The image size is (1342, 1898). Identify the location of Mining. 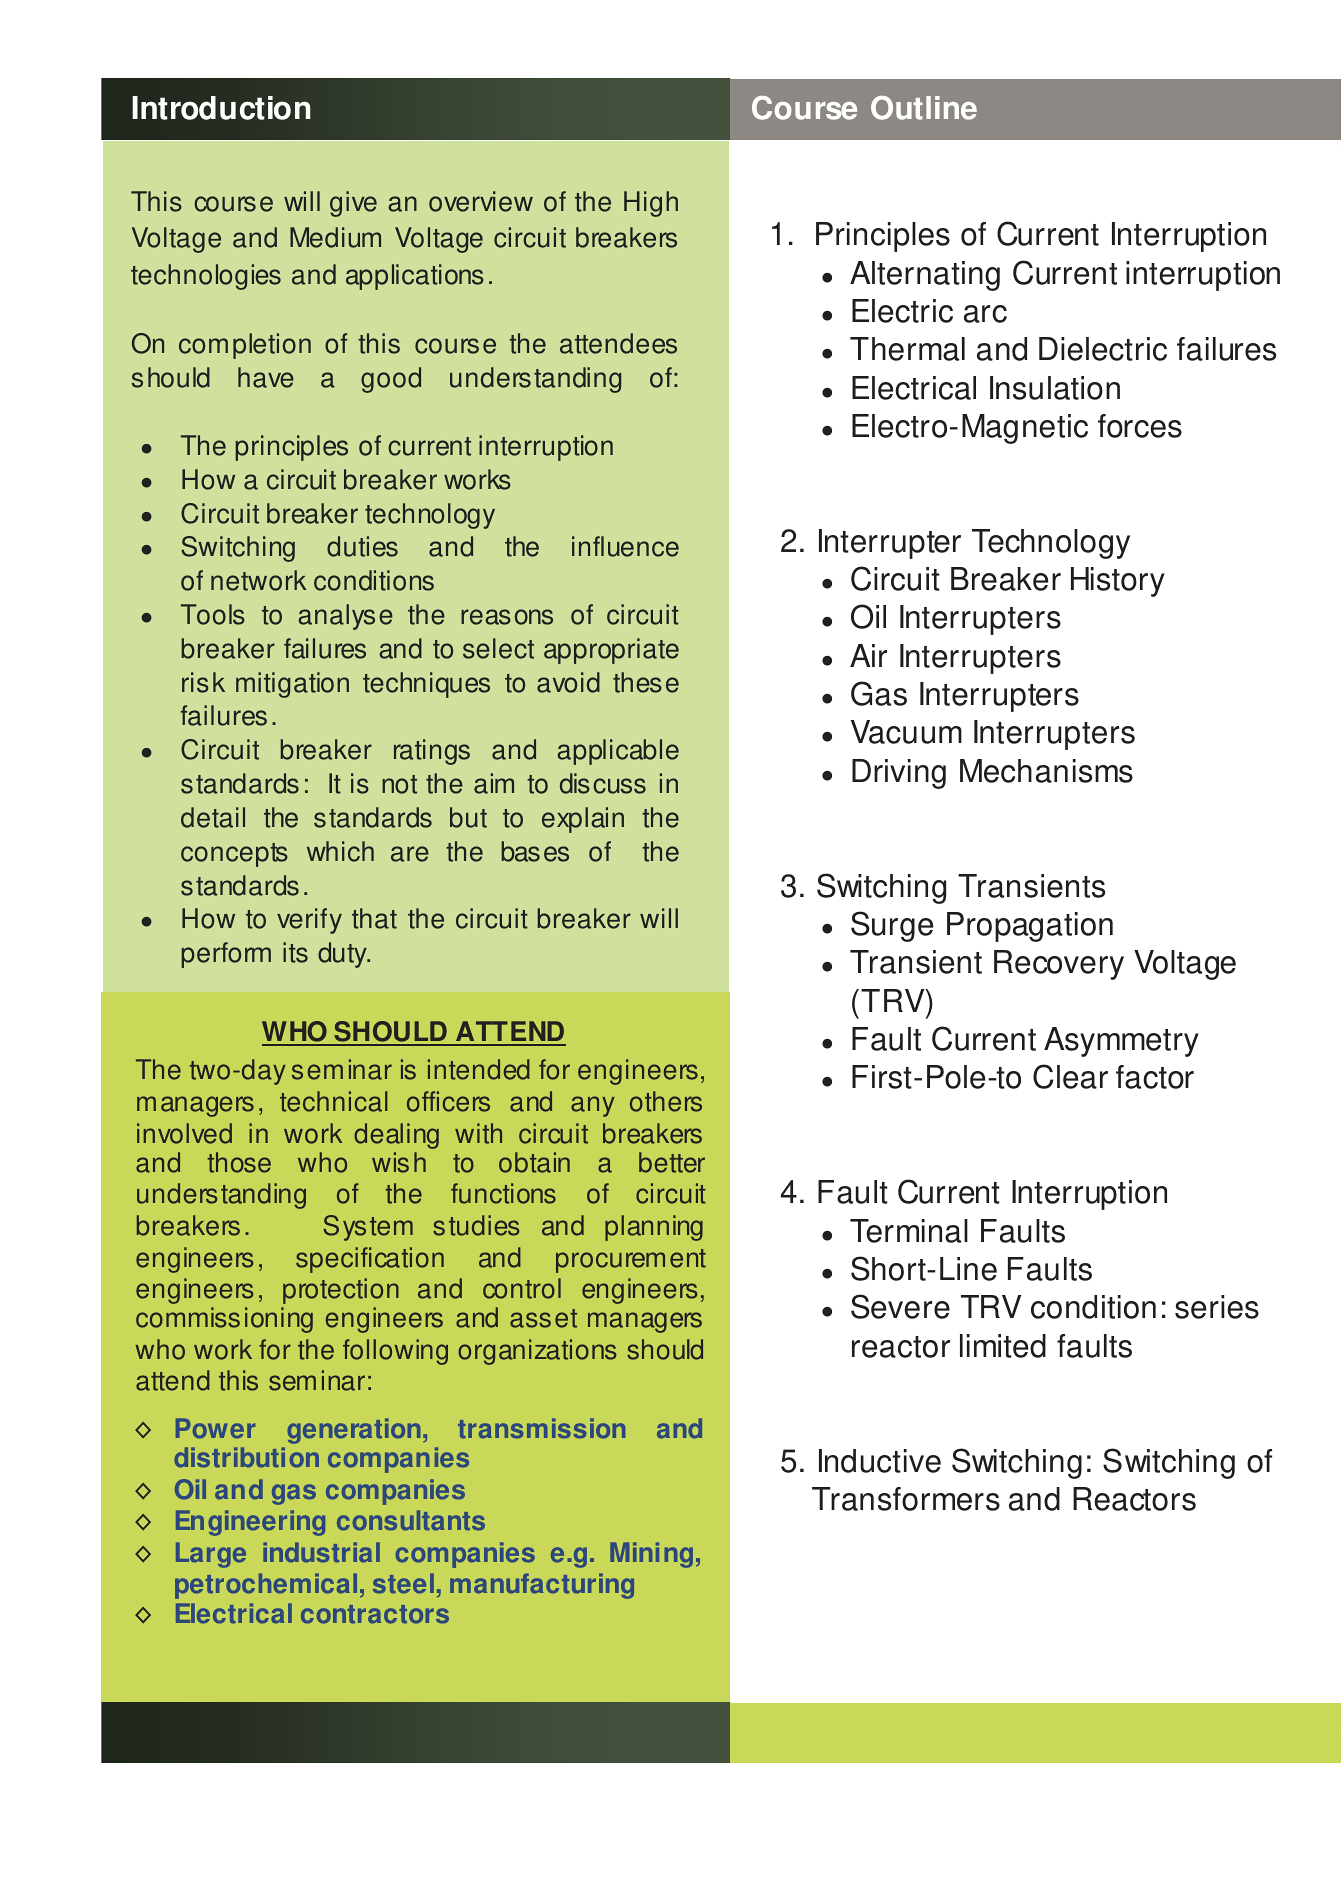
(651, 1555).
